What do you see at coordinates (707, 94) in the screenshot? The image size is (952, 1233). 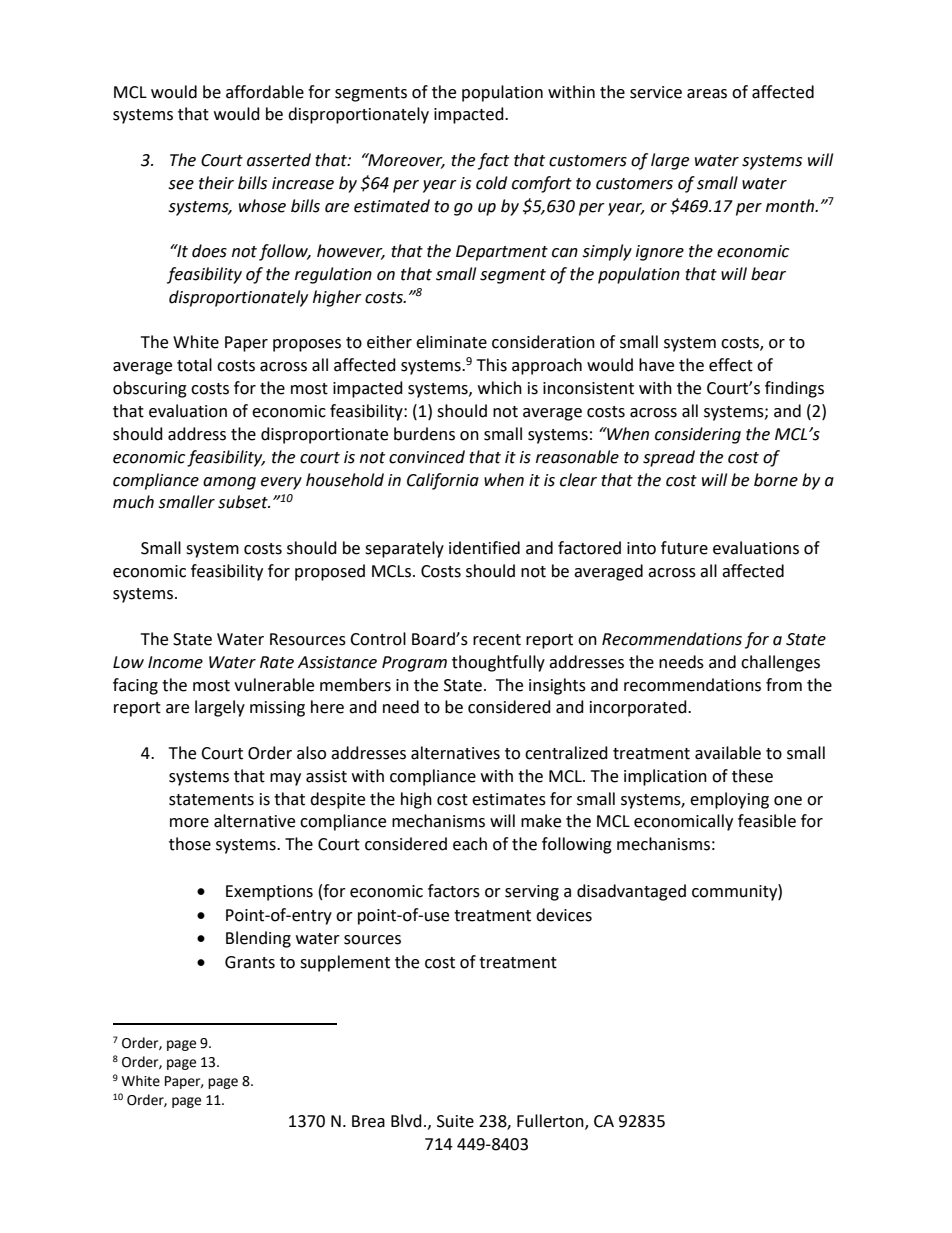 I see `areas` at bounding box center [707, 94].
